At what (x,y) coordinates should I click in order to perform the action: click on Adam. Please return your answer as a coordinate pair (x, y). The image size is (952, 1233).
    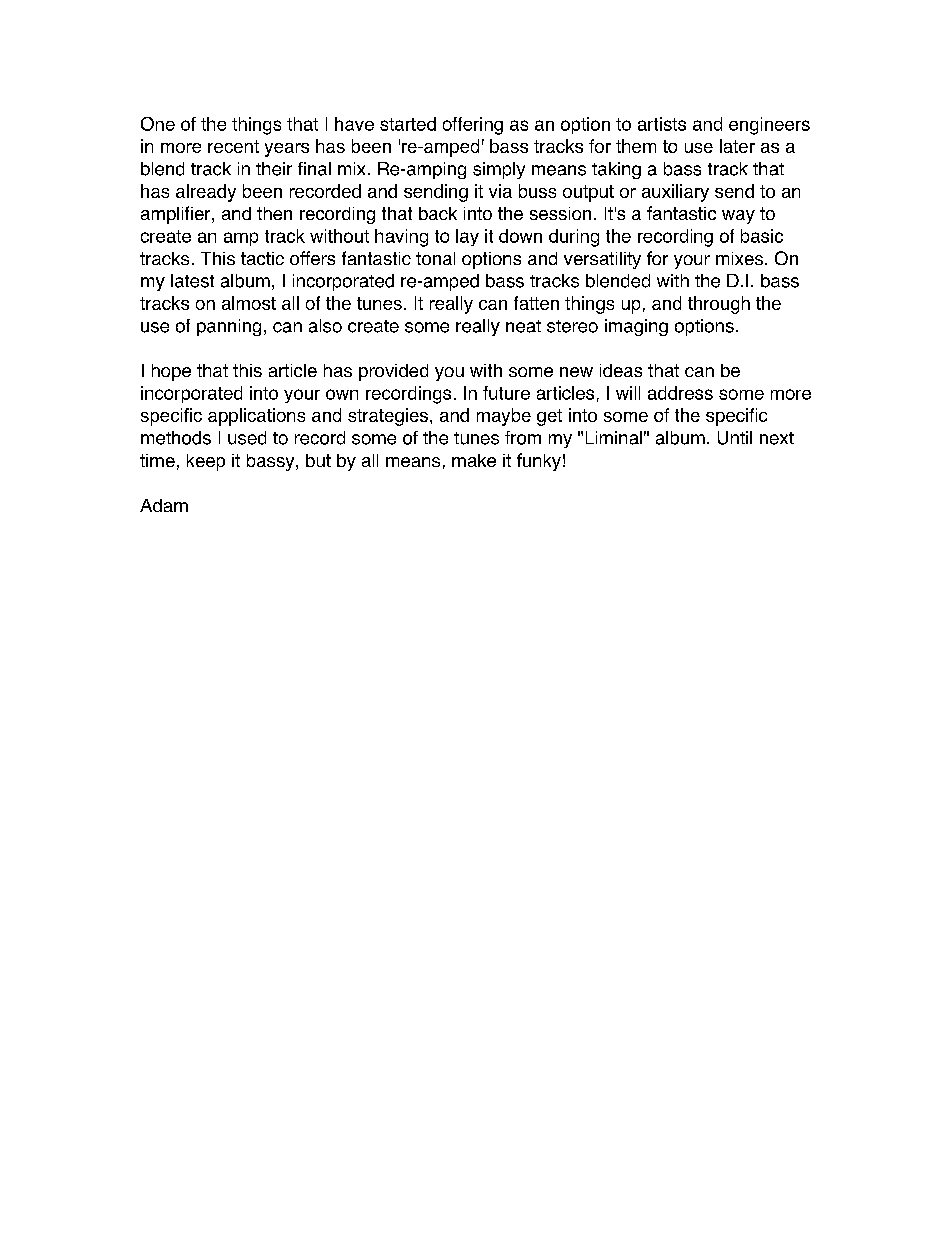
    Looking at the image, I should click on (164, 505).
